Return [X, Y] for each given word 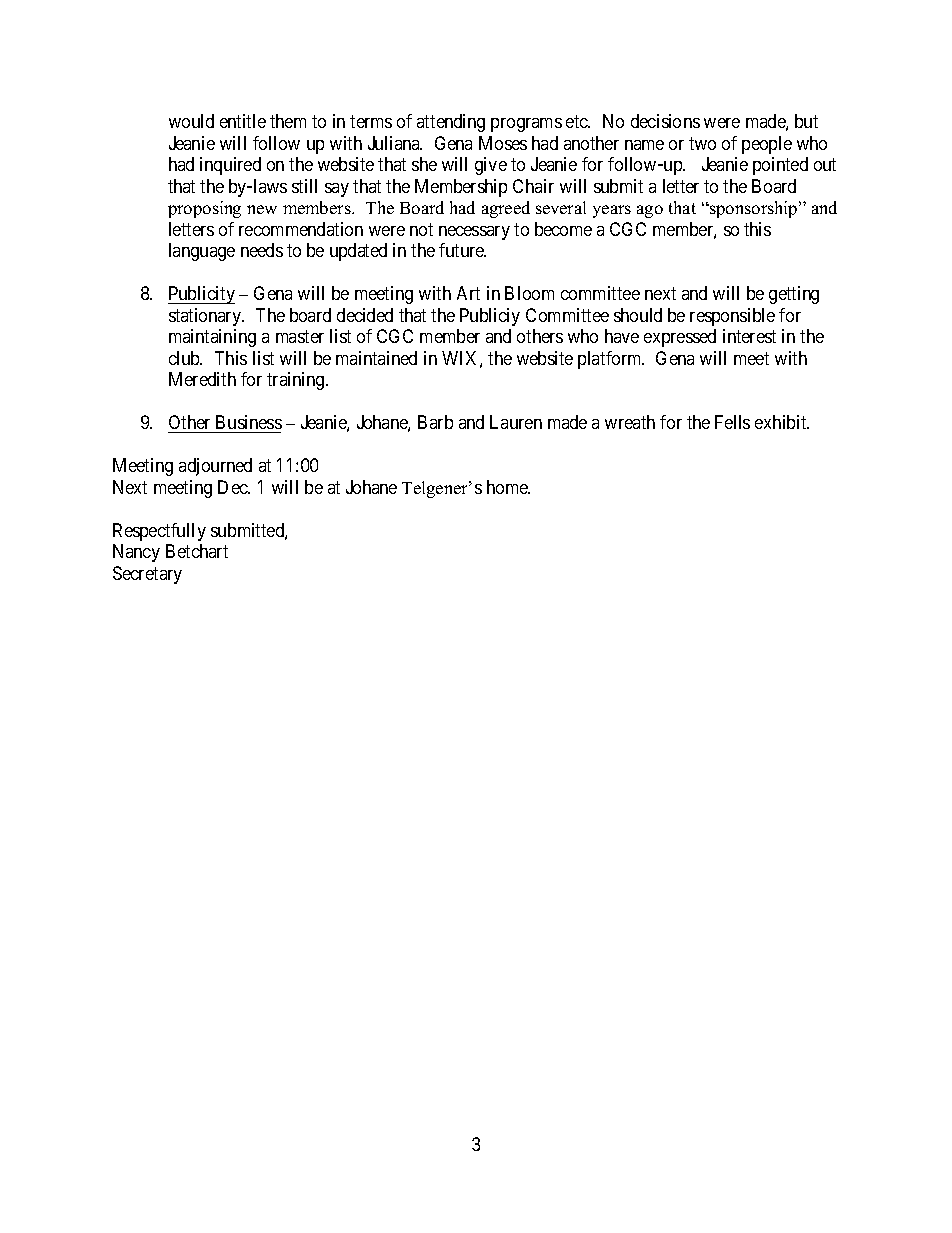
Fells [732, 422]
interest [749, 336]
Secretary [147, 575]
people [767, 145]
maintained [376, 358]
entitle [243, 121]
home [508, 487]
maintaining [212, 338]
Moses [503, 143]
